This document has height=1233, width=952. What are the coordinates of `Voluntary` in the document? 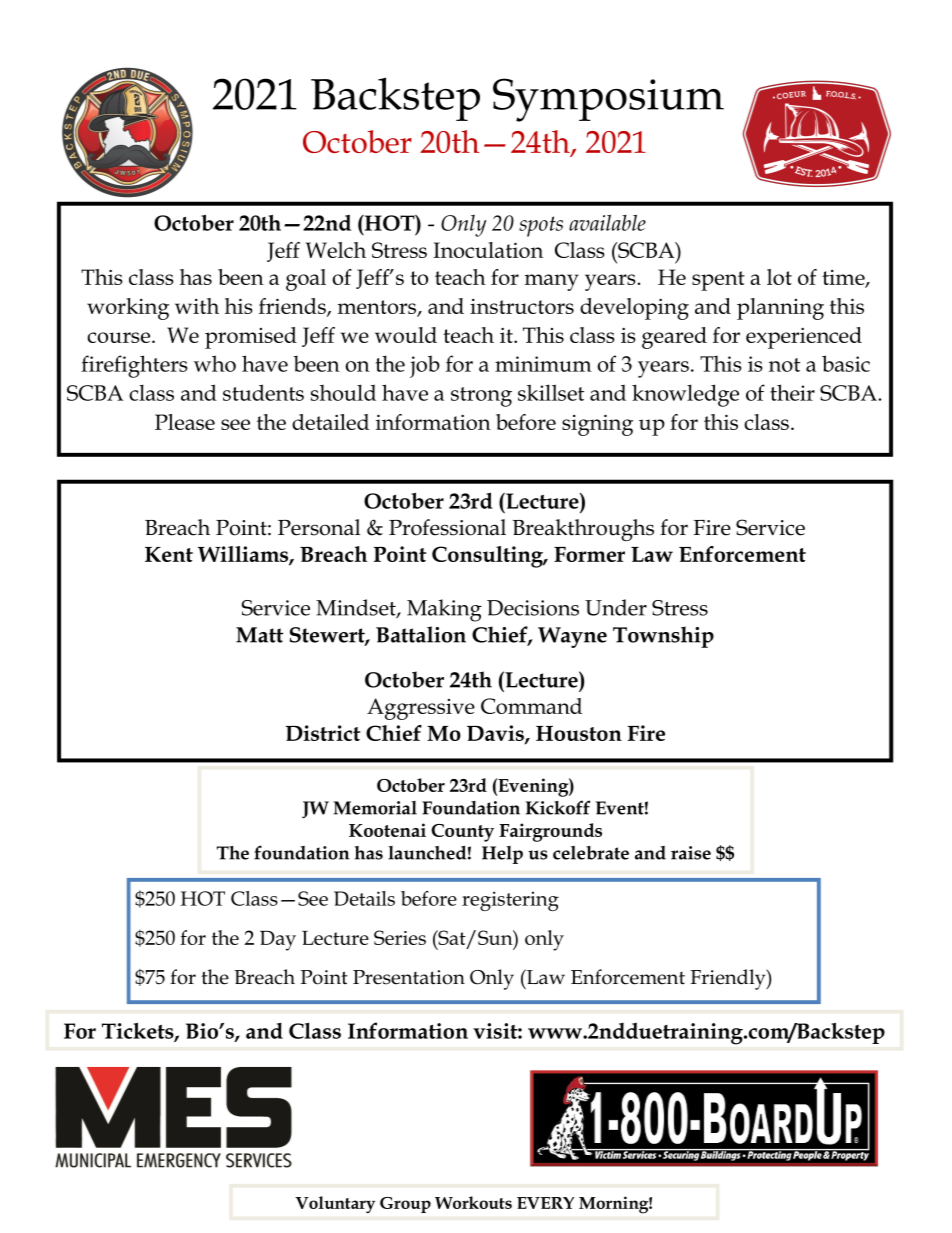 It's located at (335, 1204).
